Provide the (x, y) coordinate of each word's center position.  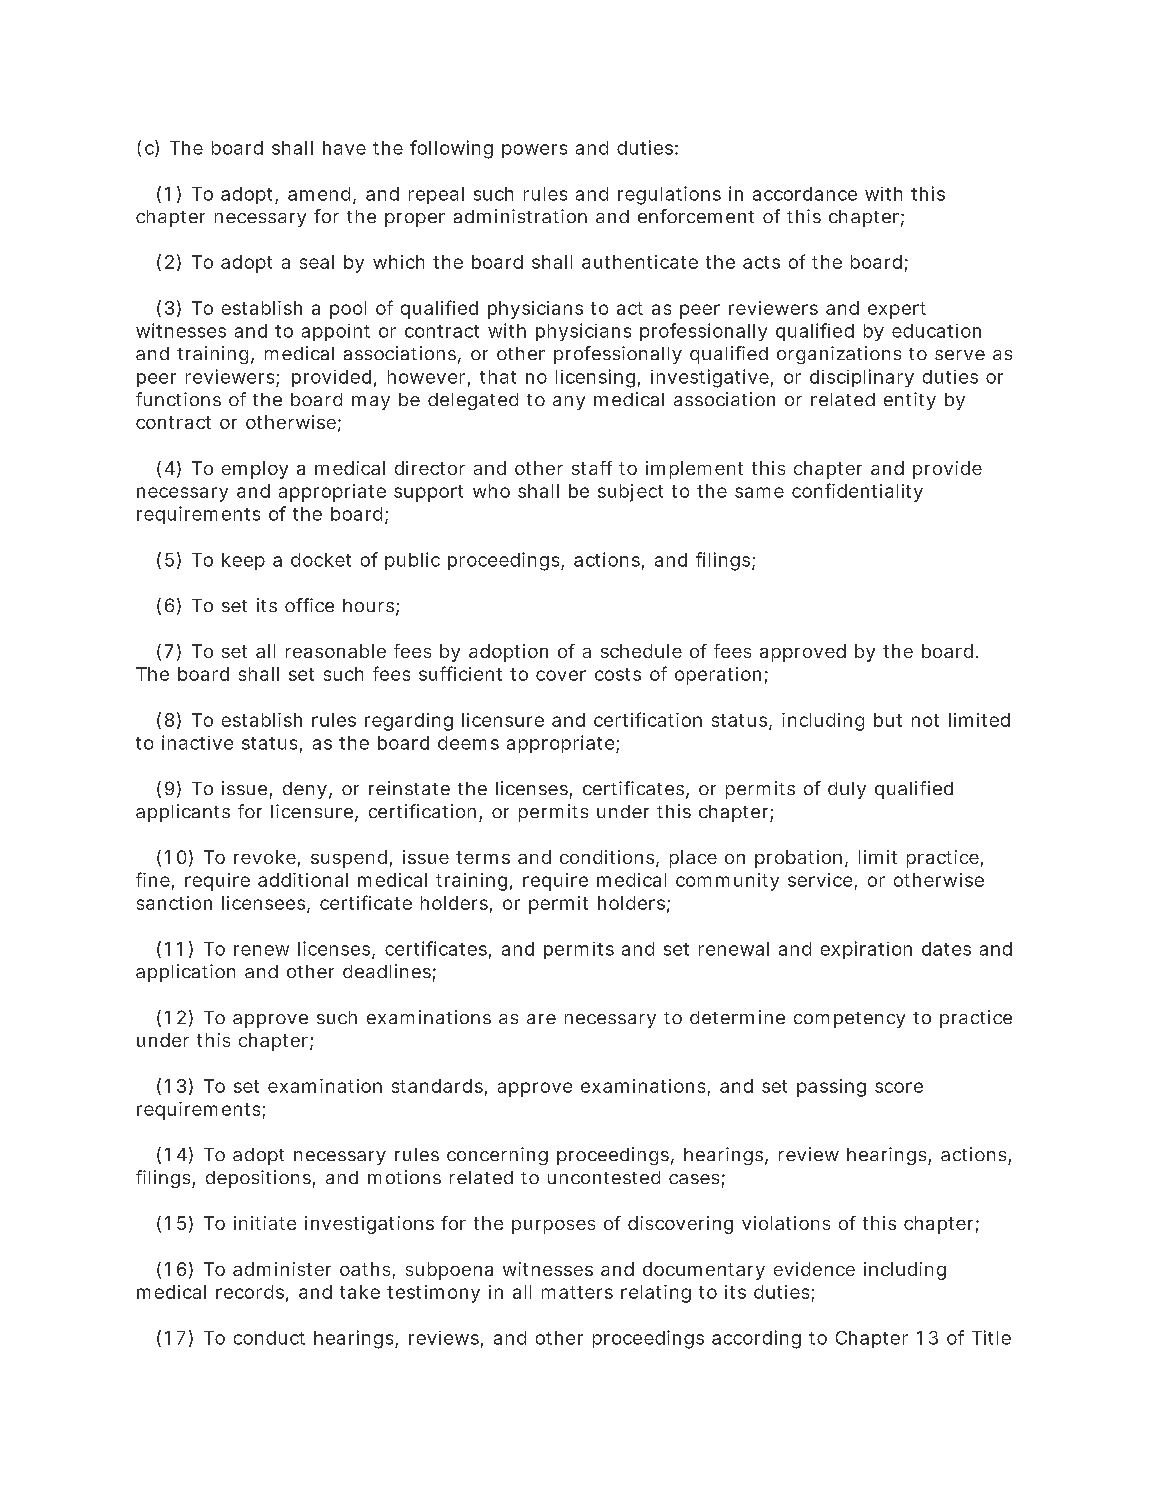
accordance (805, 194)
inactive (197, 742)
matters (577, 1292)
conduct (269, 1338)
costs (618, 674)
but (888, 720)
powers (534, 151)
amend (321, 195)
